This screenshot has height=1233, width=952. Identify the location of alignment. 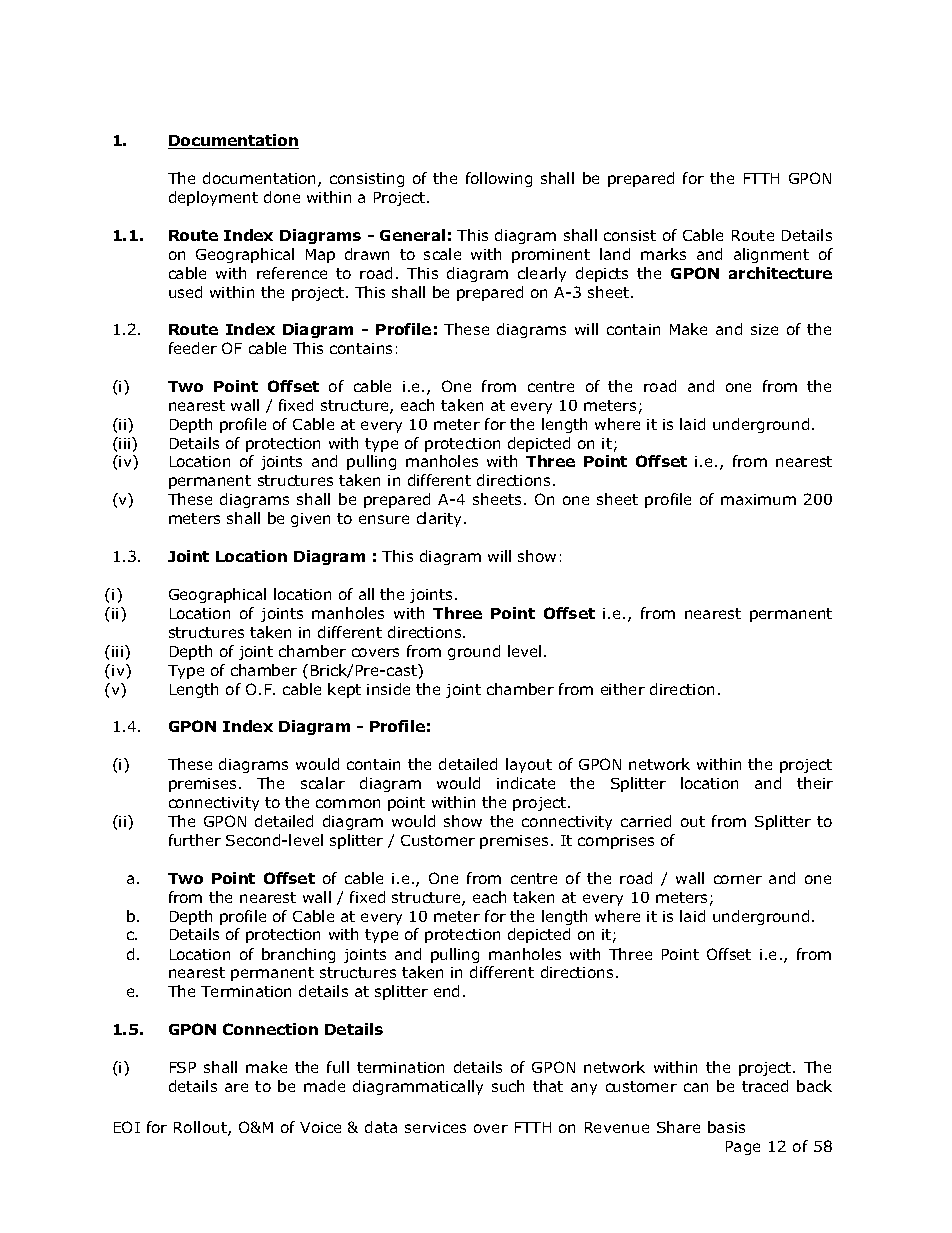
(771, 255).
